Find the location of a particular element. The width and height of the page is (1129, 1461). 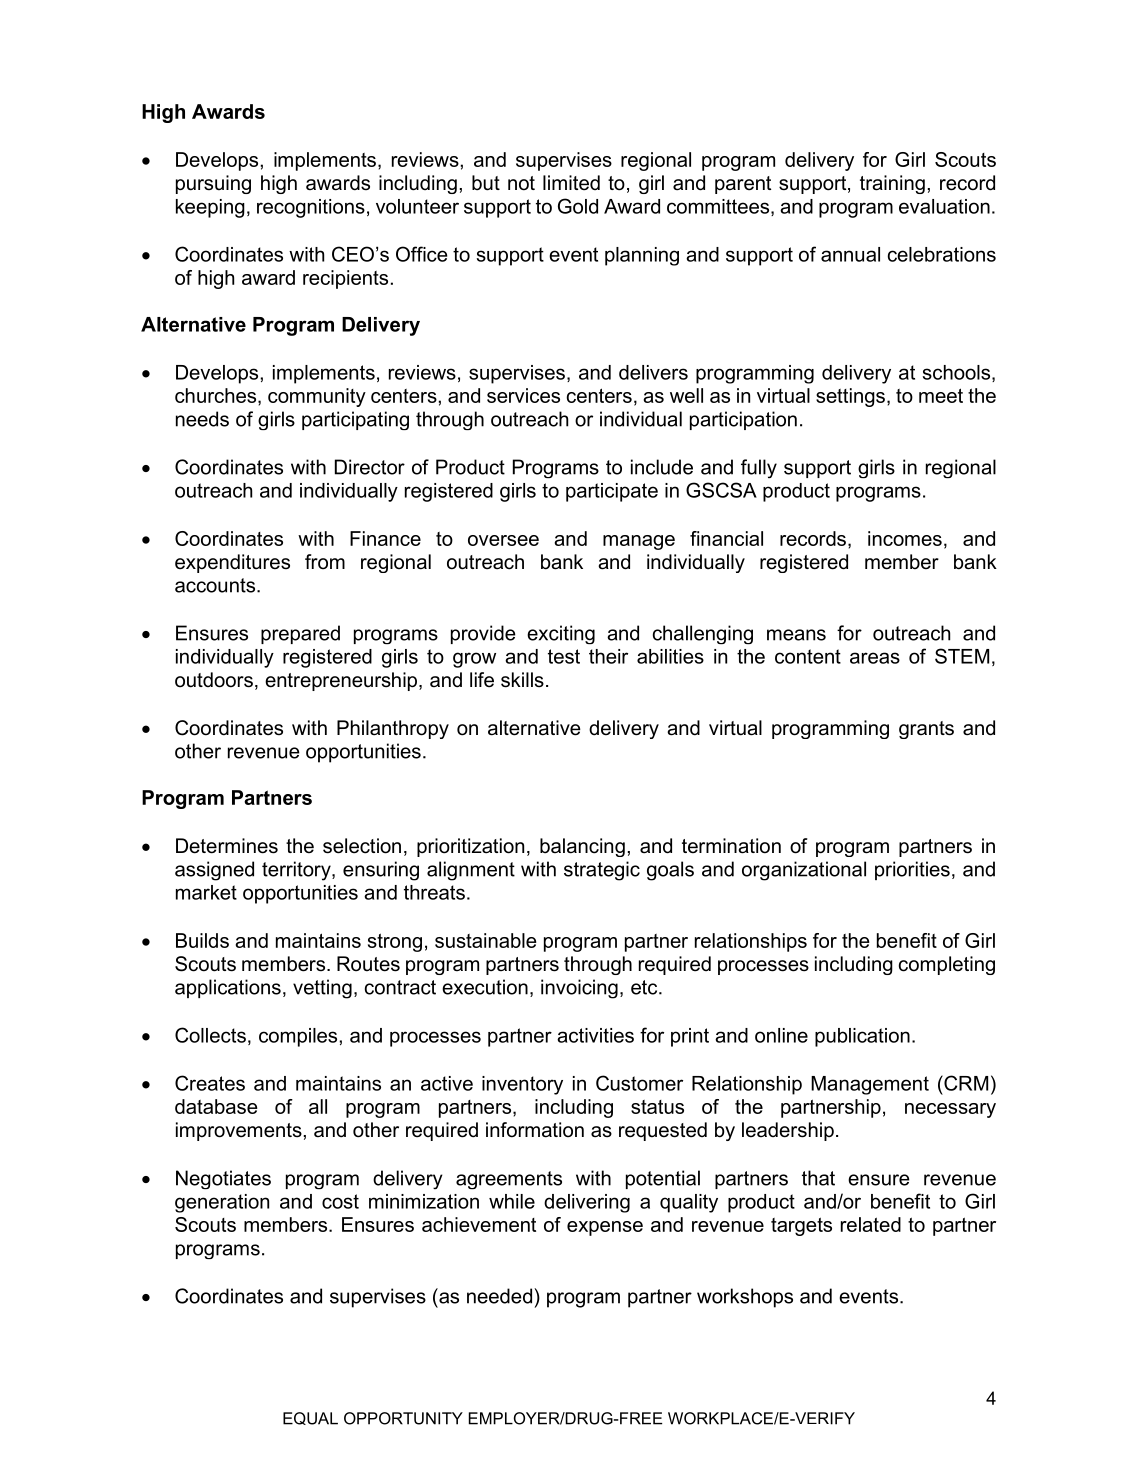

compiles is located at coordinates (298, 1037).
